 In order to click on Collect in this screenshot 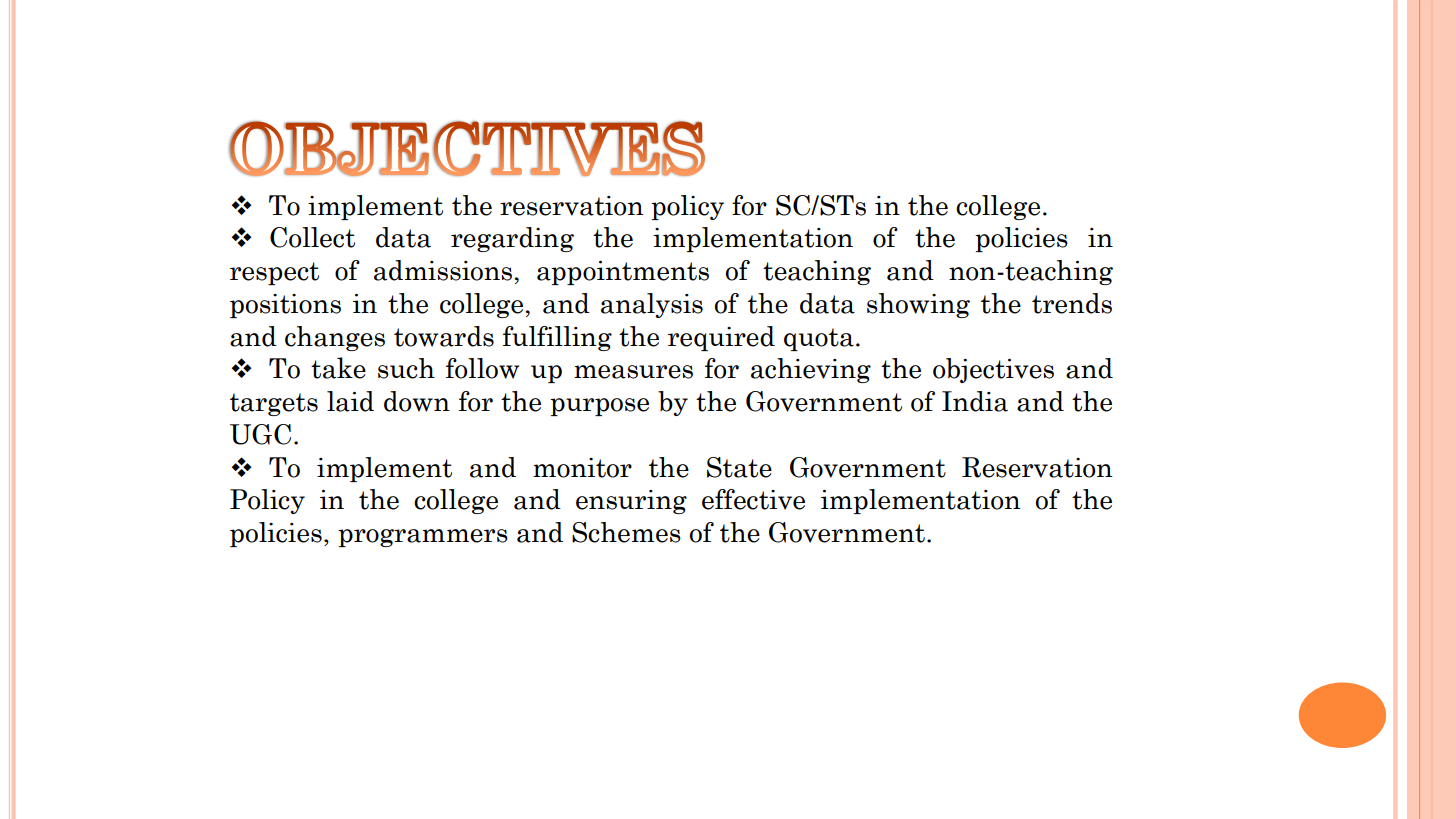, I will do `click(312, 237)`.
